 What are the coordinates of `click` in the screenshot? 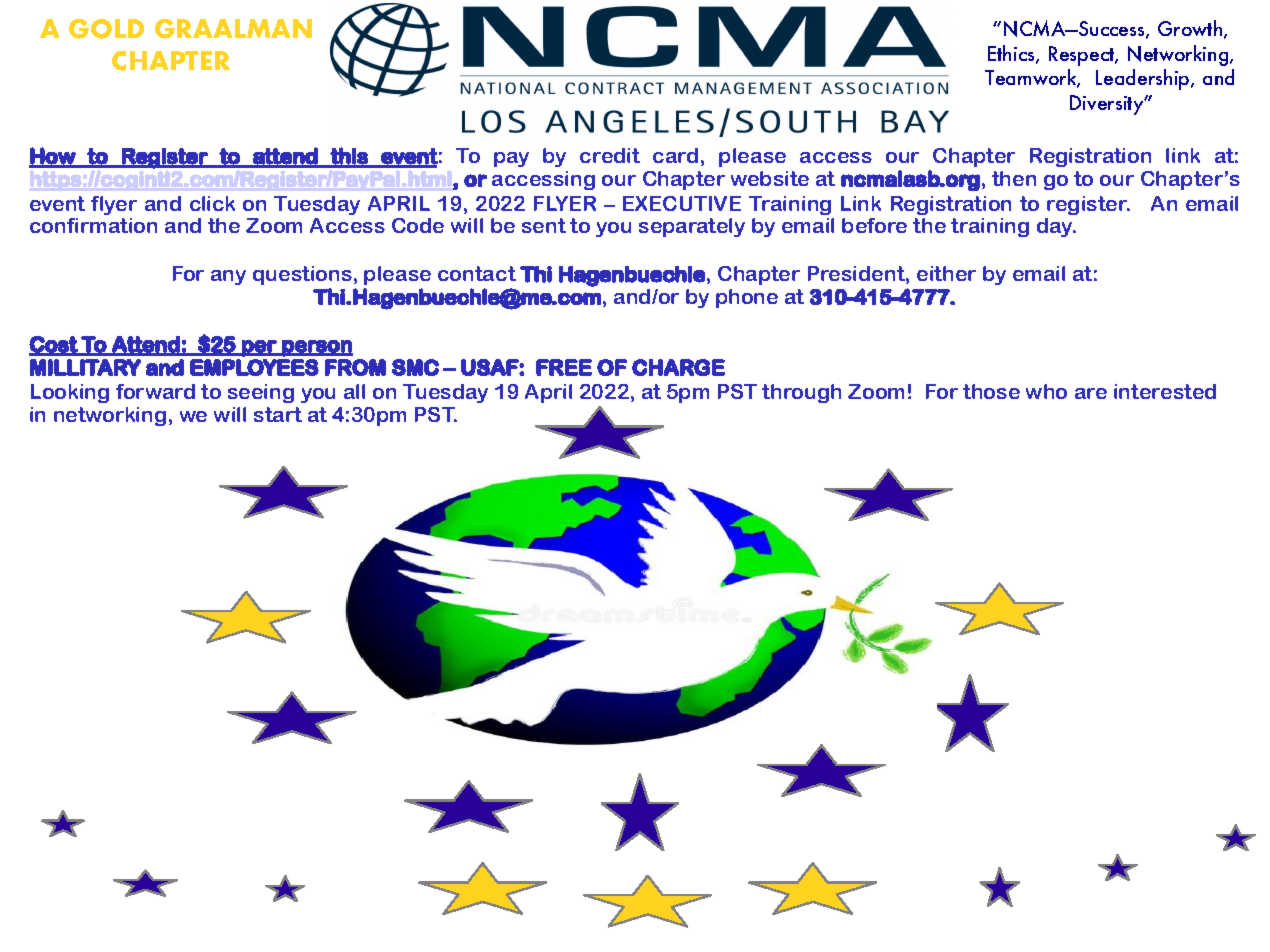 It's located at (212, 203).
